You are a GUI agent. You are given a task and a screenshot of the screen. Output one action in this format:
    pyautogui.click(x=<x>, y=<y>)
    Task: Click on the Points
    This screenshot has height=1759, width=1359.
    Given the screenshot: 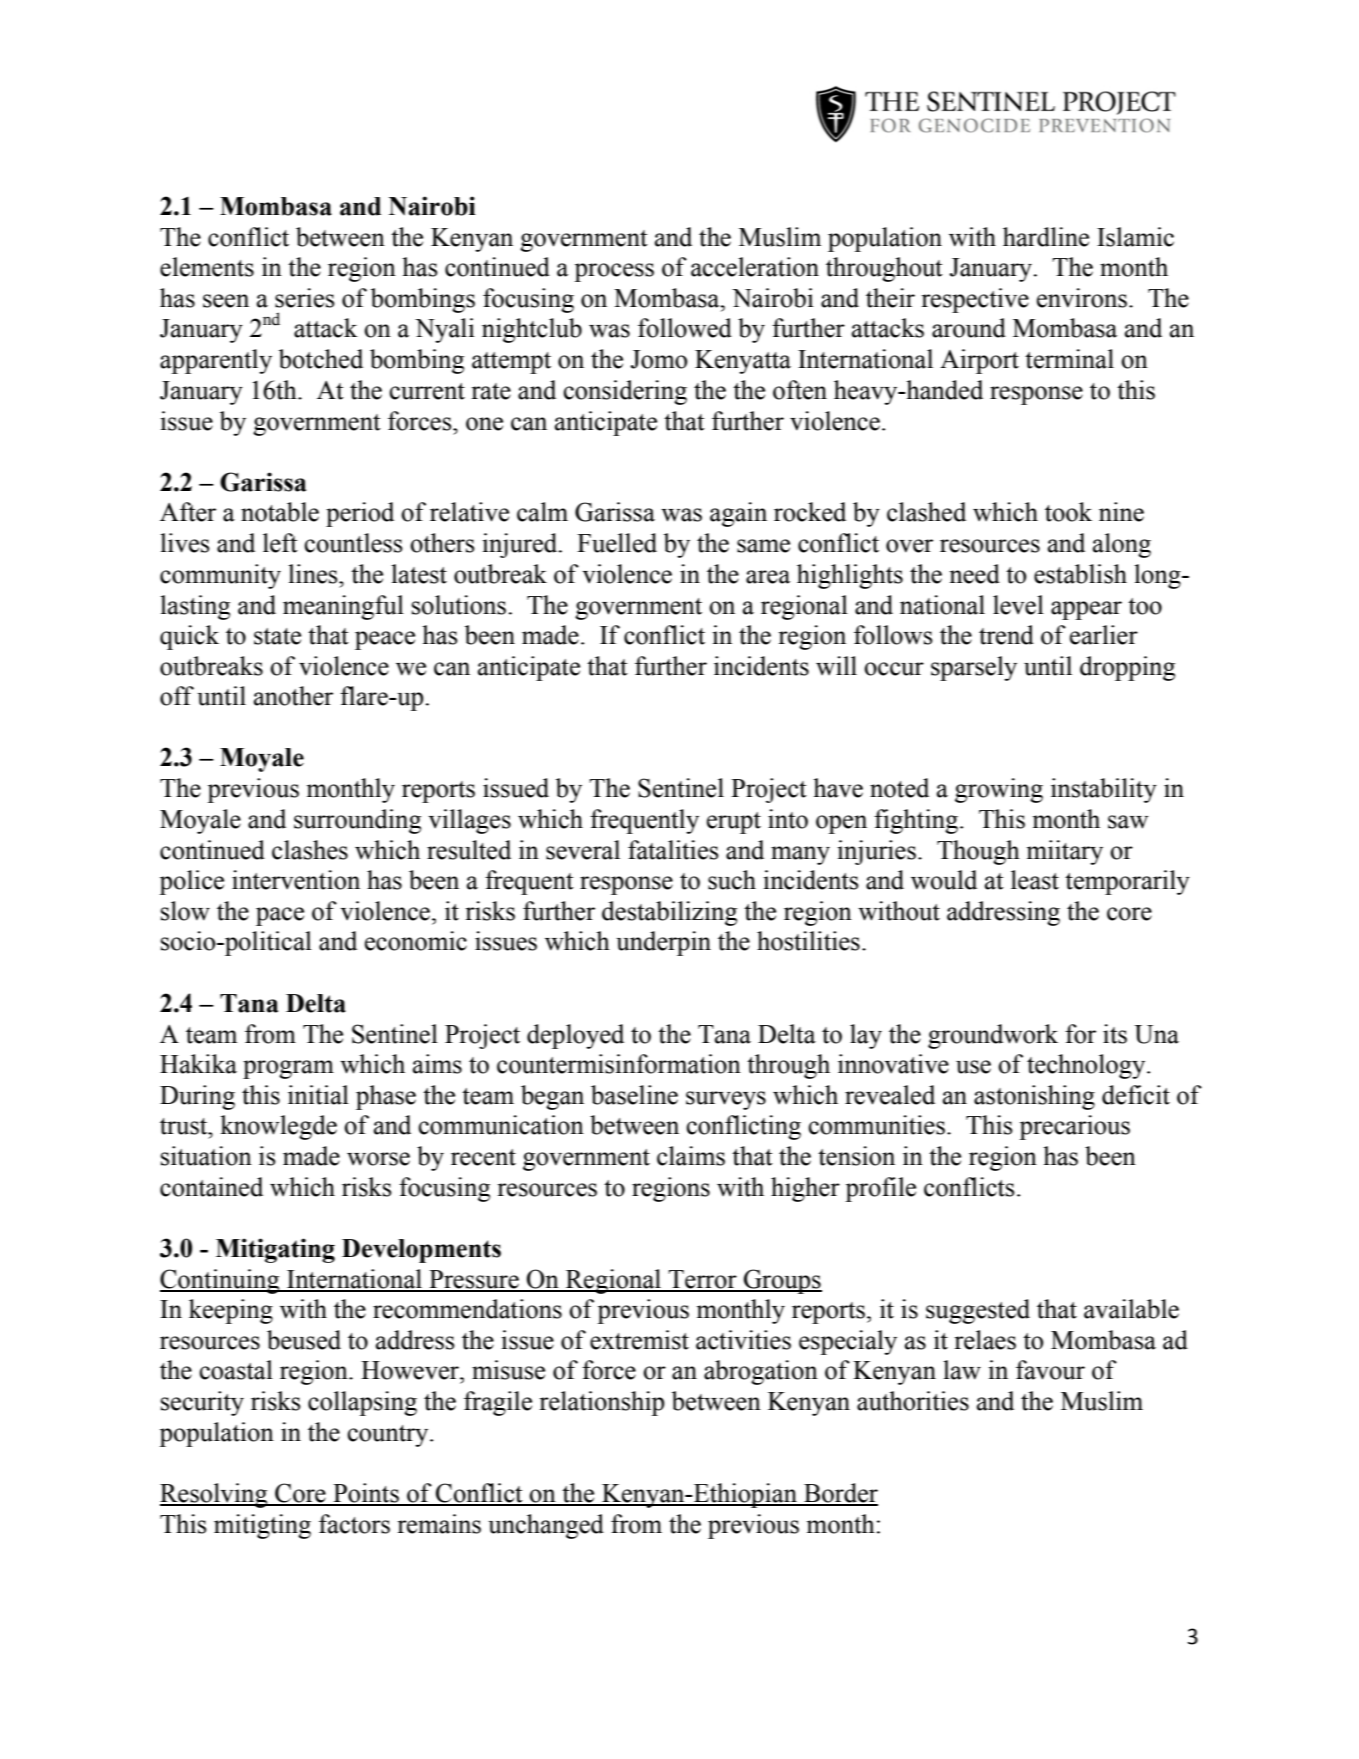 What is the action you would take?
    pyautogui.click(x=366, y=1494)
